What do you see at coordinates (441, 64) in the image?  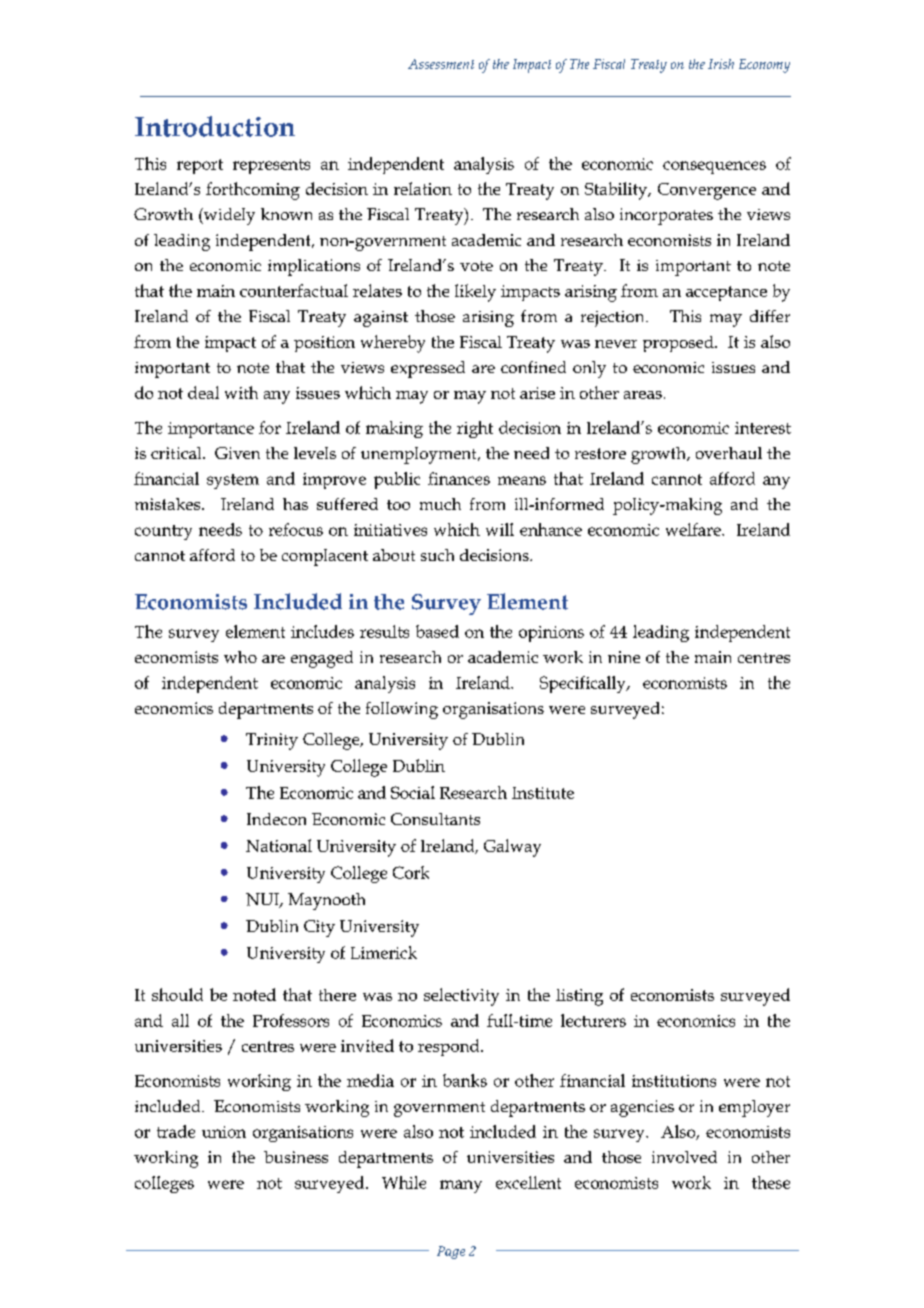 I see `Assessment` at bounding box center [441, 64].
